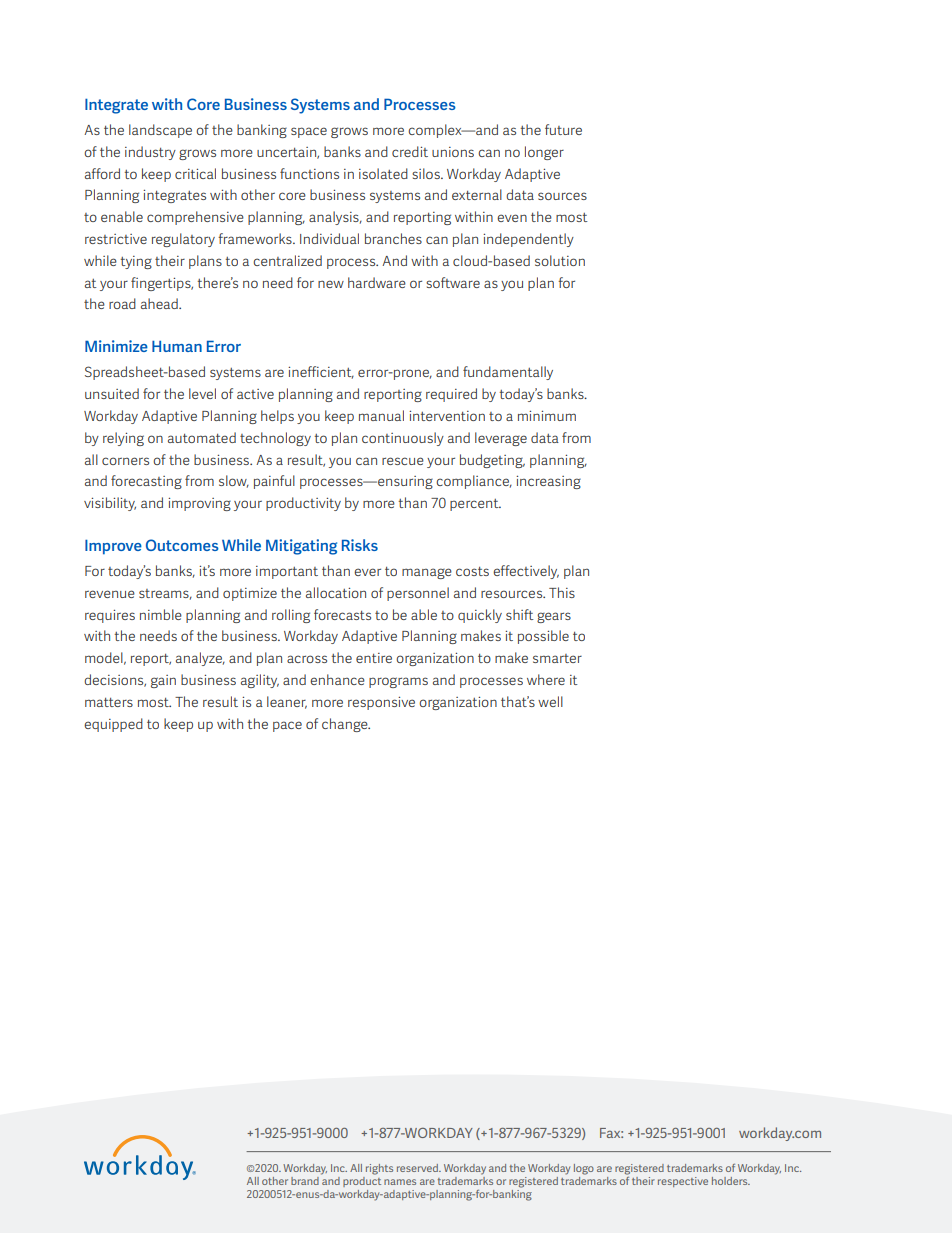  I want to click on critical, so click(195, 173).
